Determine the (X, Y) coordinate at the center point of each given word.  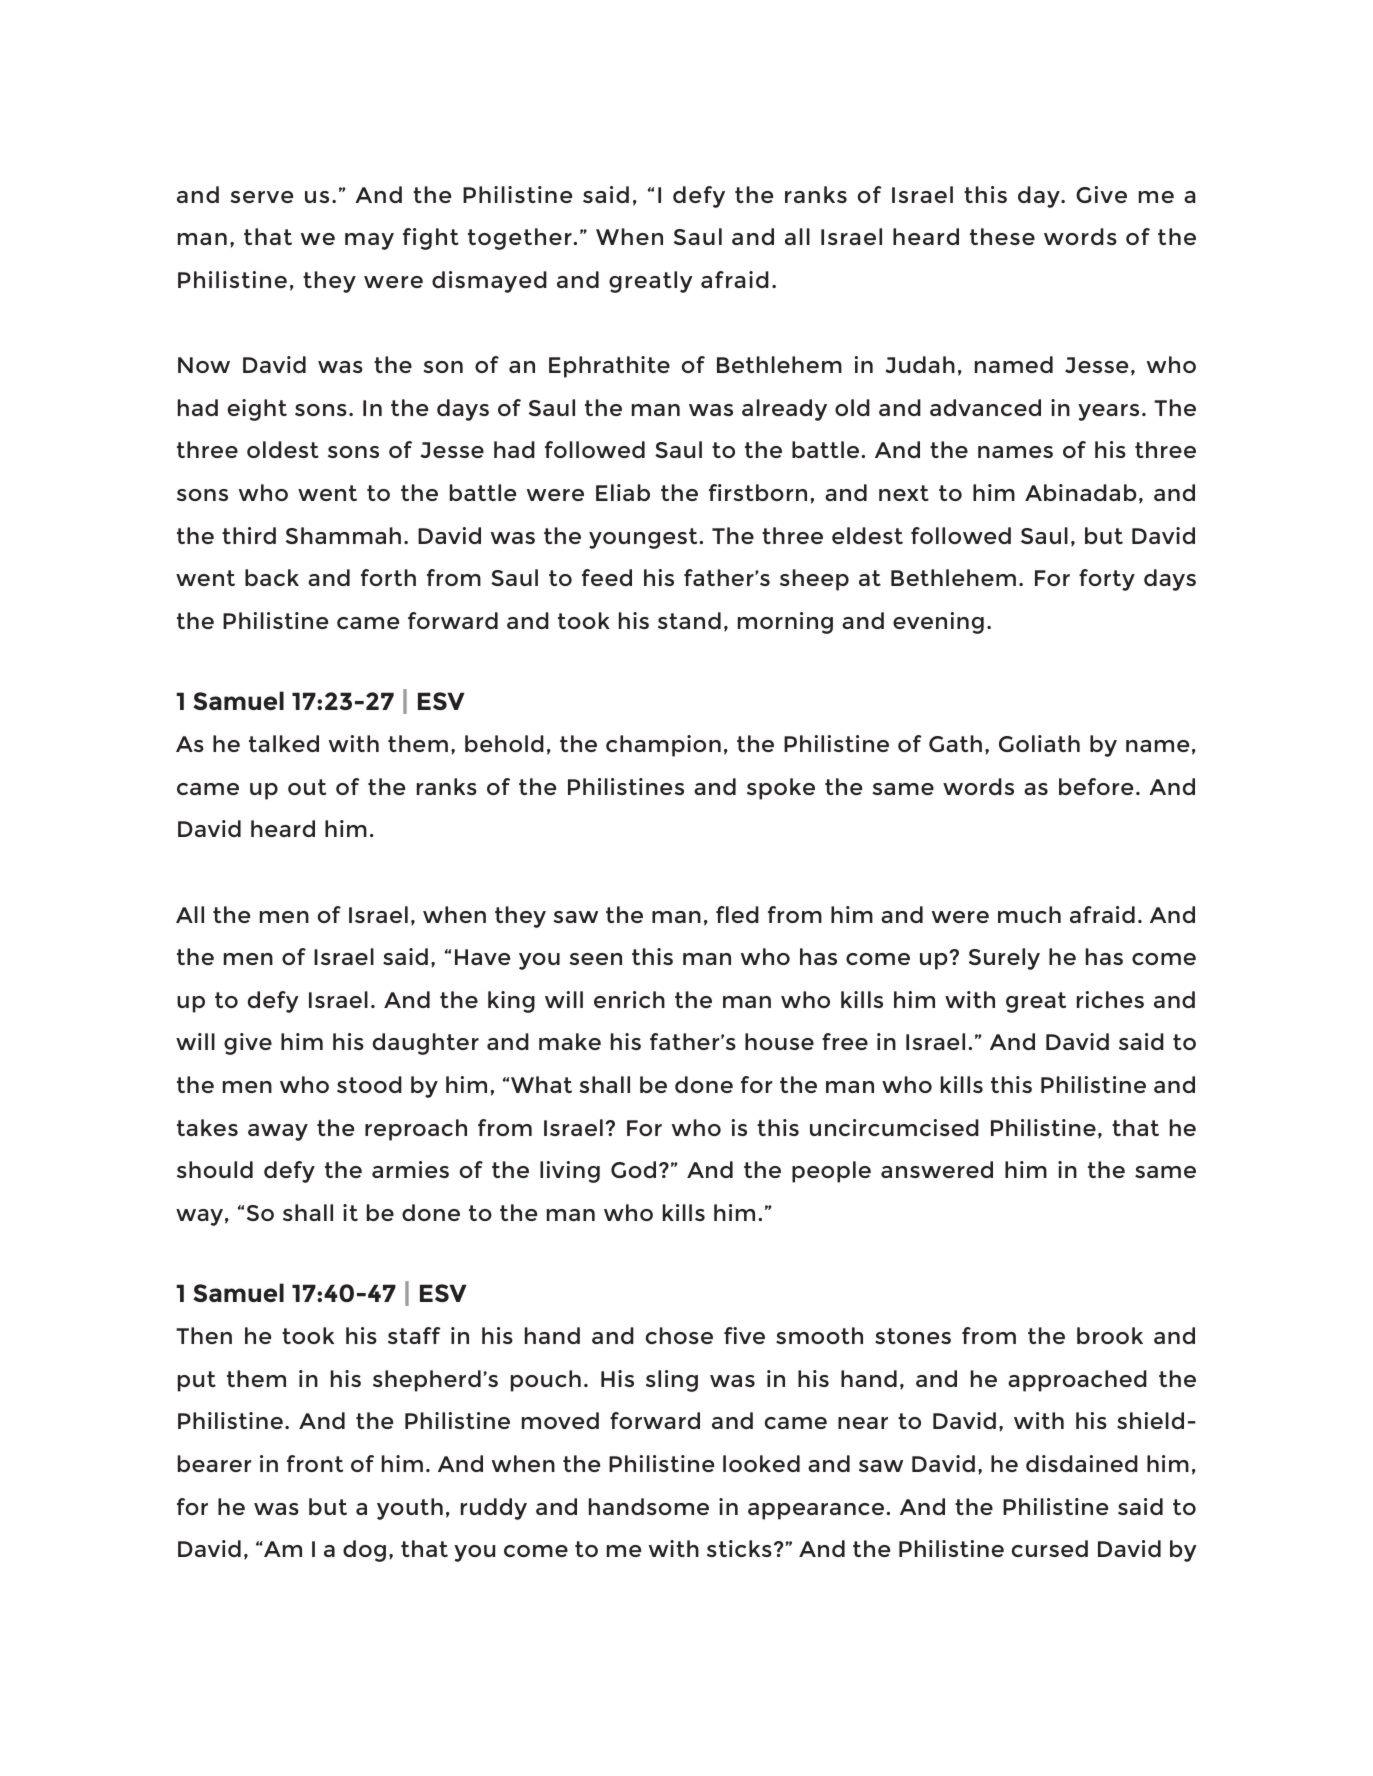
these (1002, 236)
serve (261, 197)
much (1029, 914)
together (521, 239)
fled (737, 914)
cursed (1050, 1548)
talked (284, 743)
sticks (739, 1548)
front (315, 1463)
